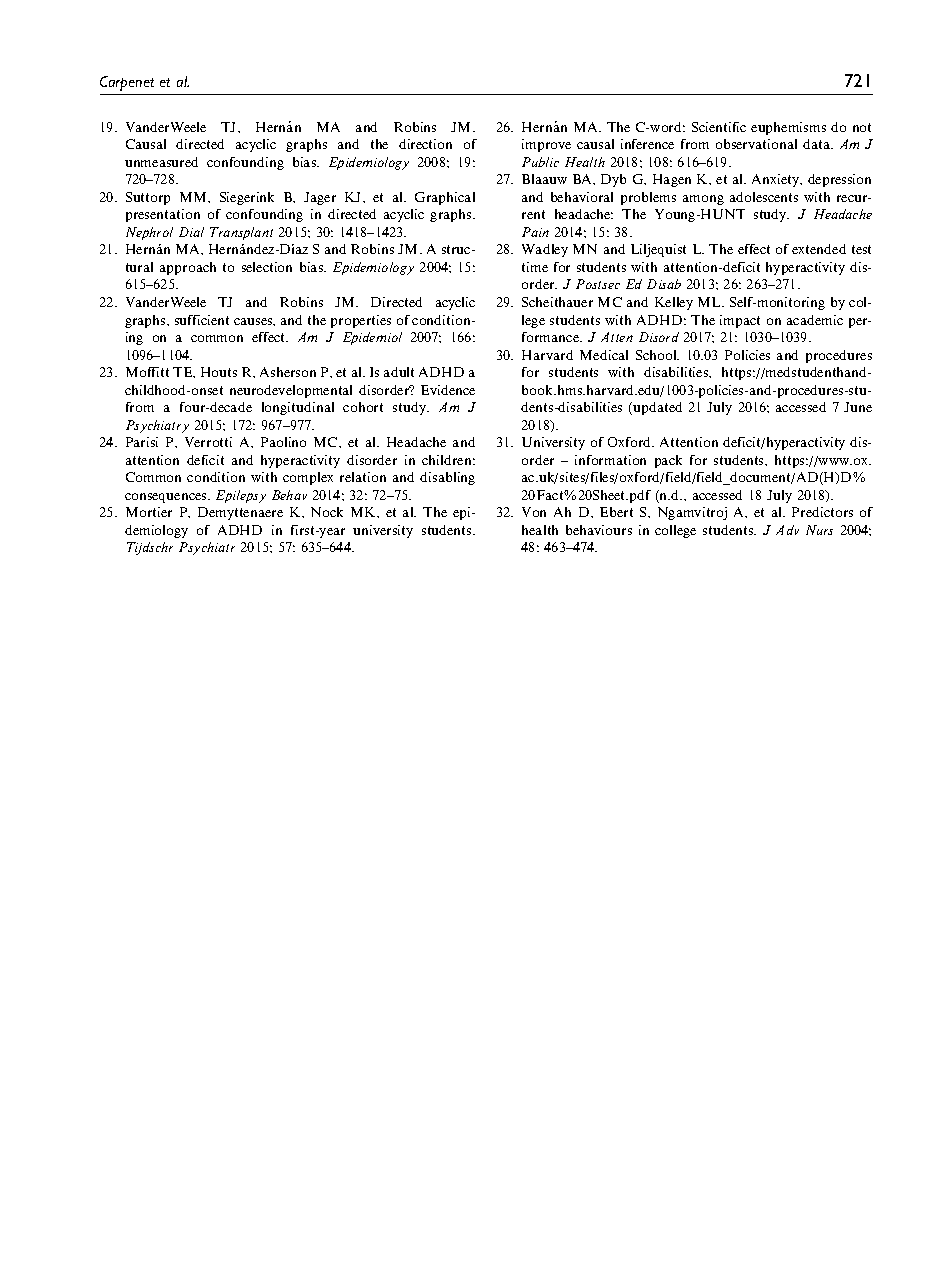 The width and height of the screenshot is (952, 1270). What do you see at coordinates (535, 232) in the screenshot?
I see `Pain` at bounding box center [535, 232].
